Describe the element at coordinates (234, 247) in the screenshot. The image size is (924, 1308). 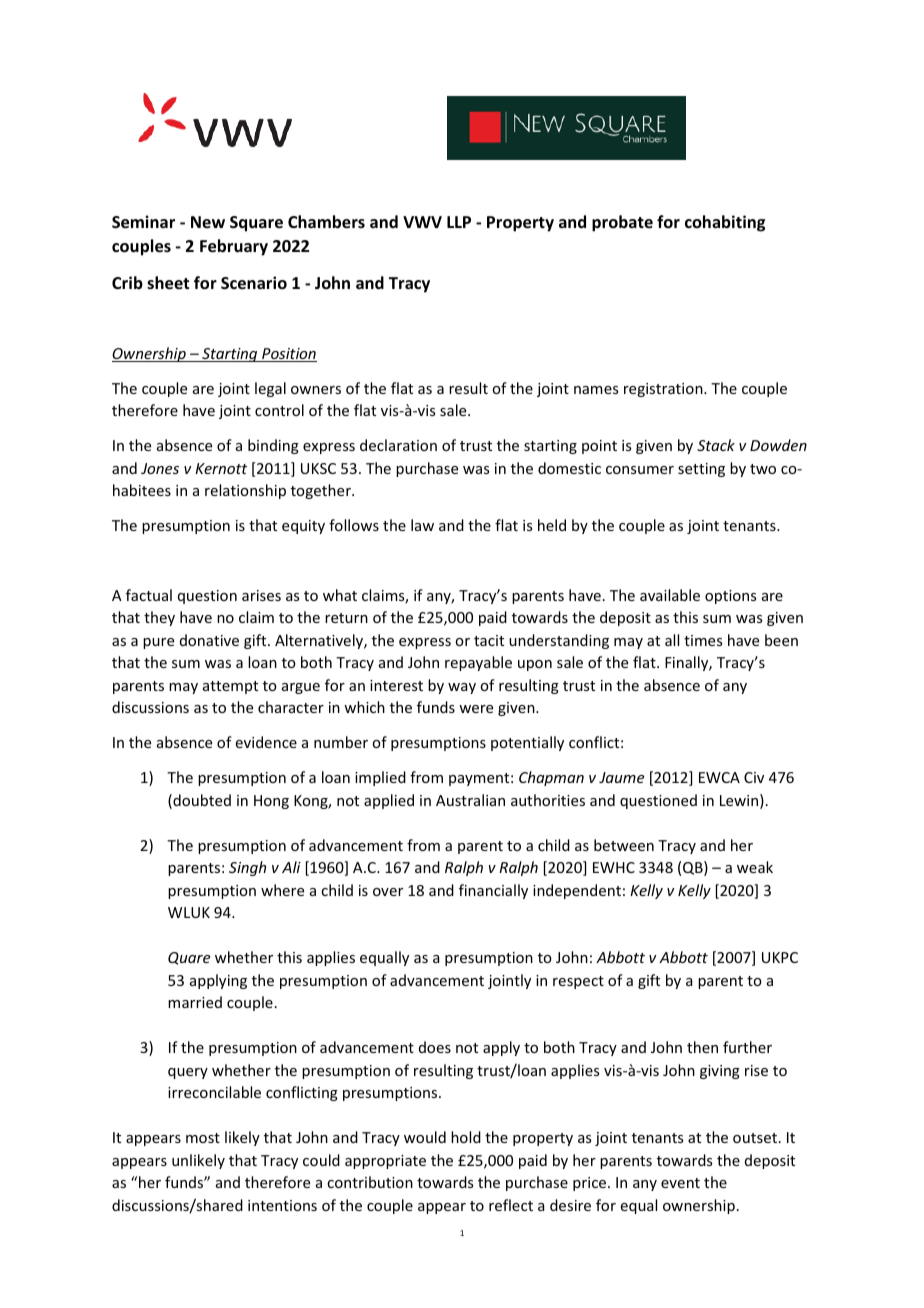
I see `February` at that location.
